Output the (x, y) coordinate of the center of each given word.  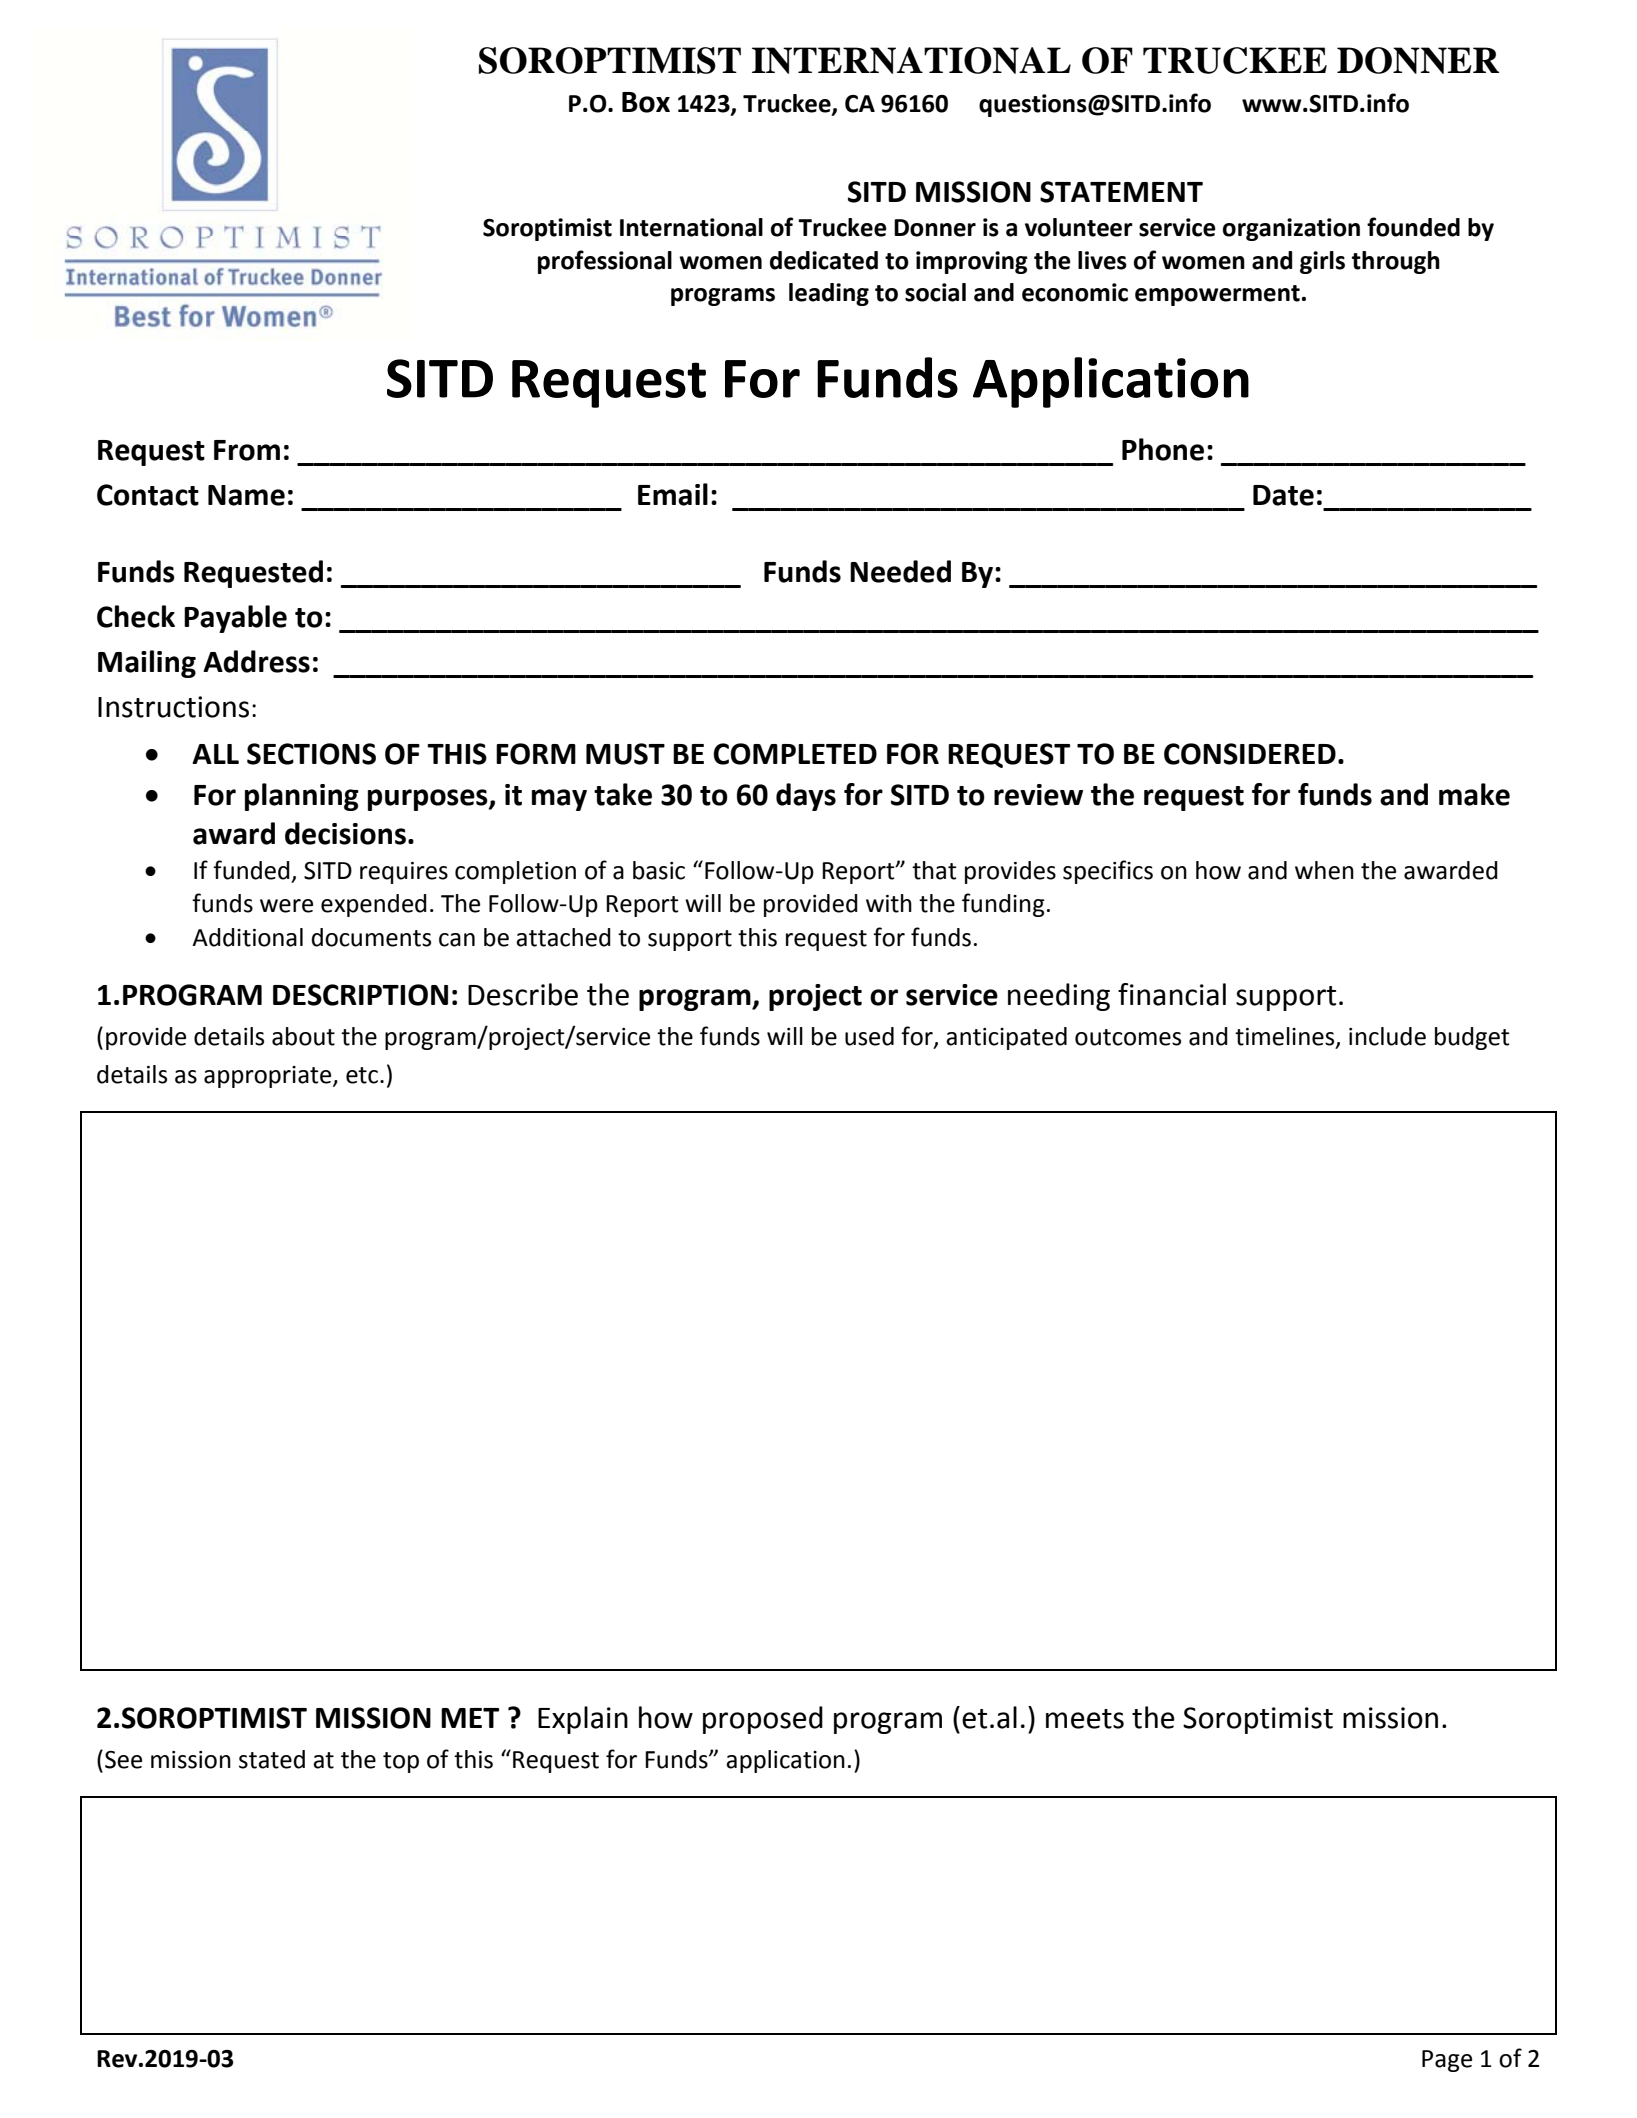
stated (272, 1759)
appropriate (269, 1077)
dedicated (824, 260)
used (869, 1036)
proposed (763, 1720)
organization (1291, 229)
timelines (1286, 1037)
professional (605, 262)
